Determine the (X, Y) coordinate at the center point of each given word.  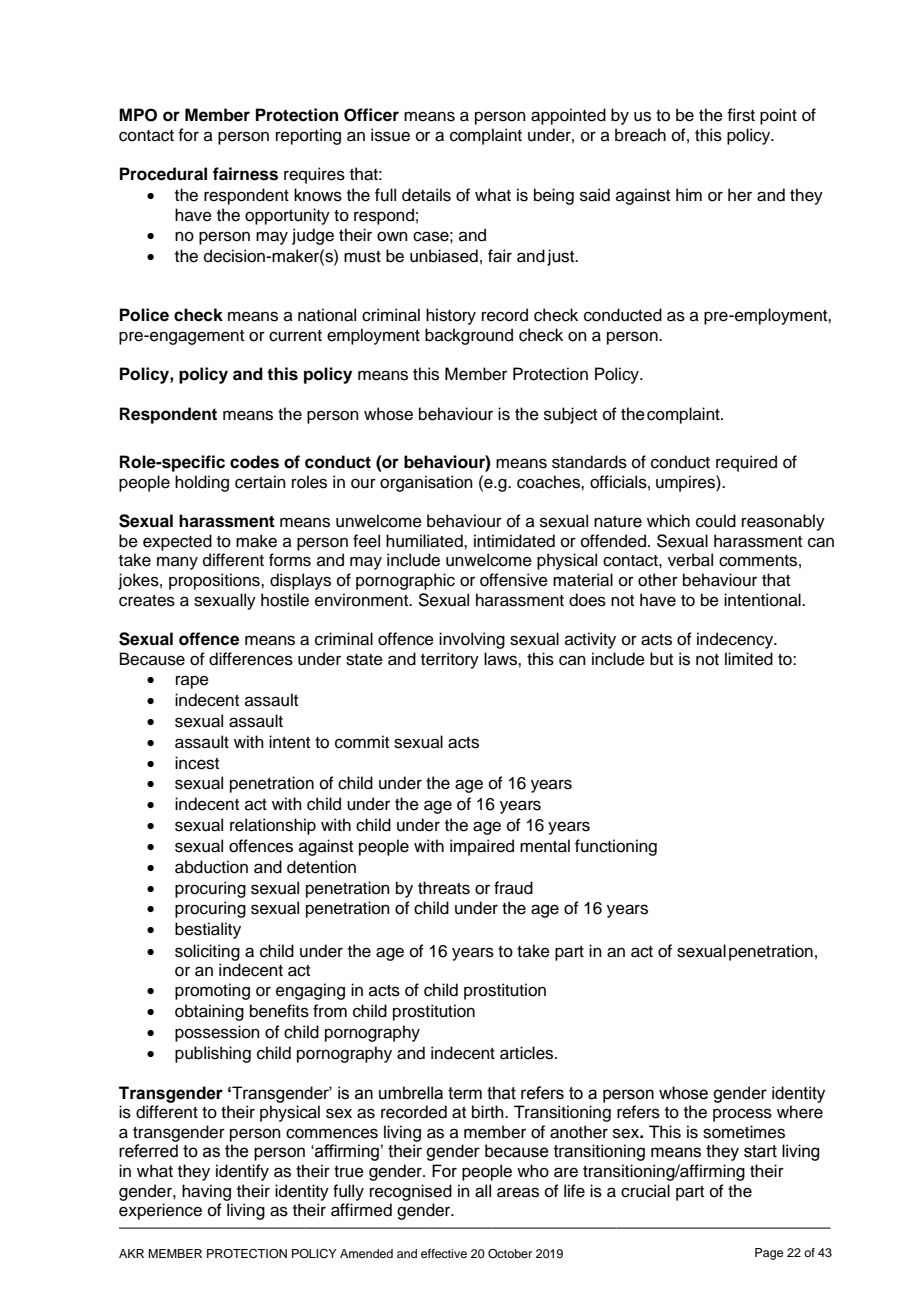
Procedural (163, 174)
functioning (616, 847)
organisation (426, 483)
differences (251, 659)
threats (444, 888)
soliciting (207, 952)
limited (749, 659)
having (206, 1192)
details (426, 195)
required (746, 463)
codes (254, 462)
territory (450, 660)
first (741, 115)
